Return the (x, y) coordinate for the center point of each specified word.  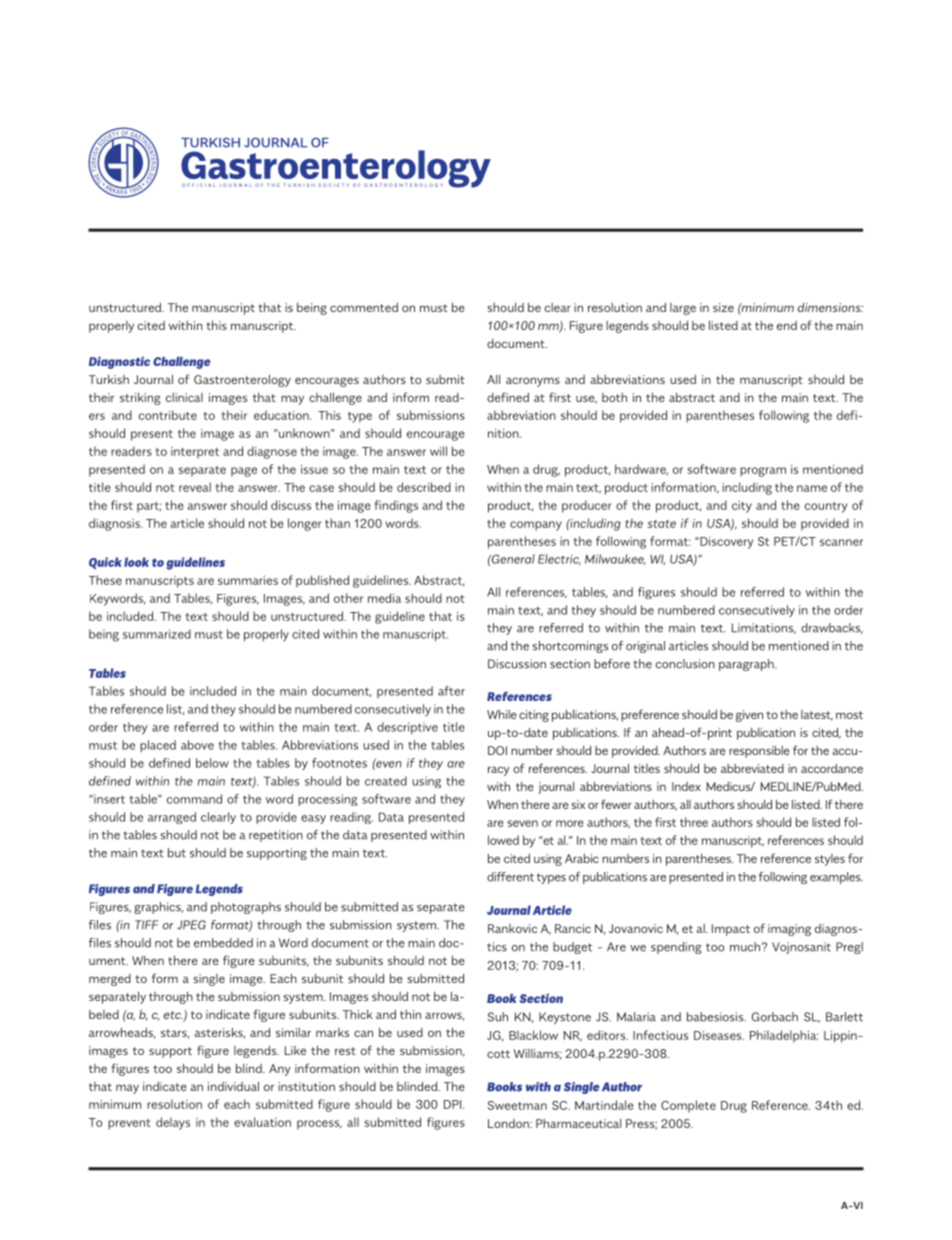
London (509, 1123)
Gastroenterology (242, 380)
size (723, 307)
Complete (688, 1106)
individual (233, 1086)
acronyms (533, 382)
